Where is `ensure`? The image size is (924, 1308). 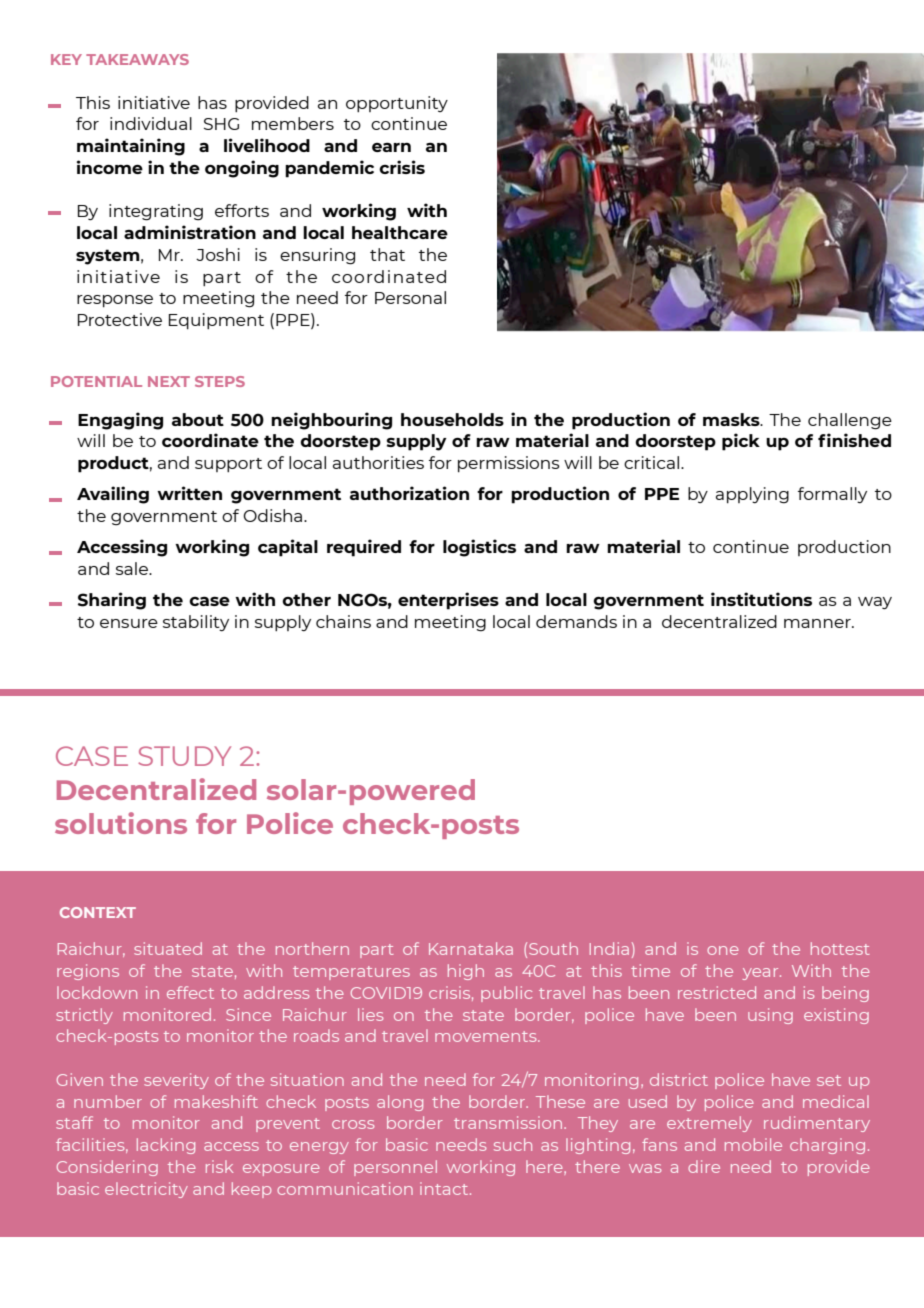
ensure is located at coordinates (129, 623).
